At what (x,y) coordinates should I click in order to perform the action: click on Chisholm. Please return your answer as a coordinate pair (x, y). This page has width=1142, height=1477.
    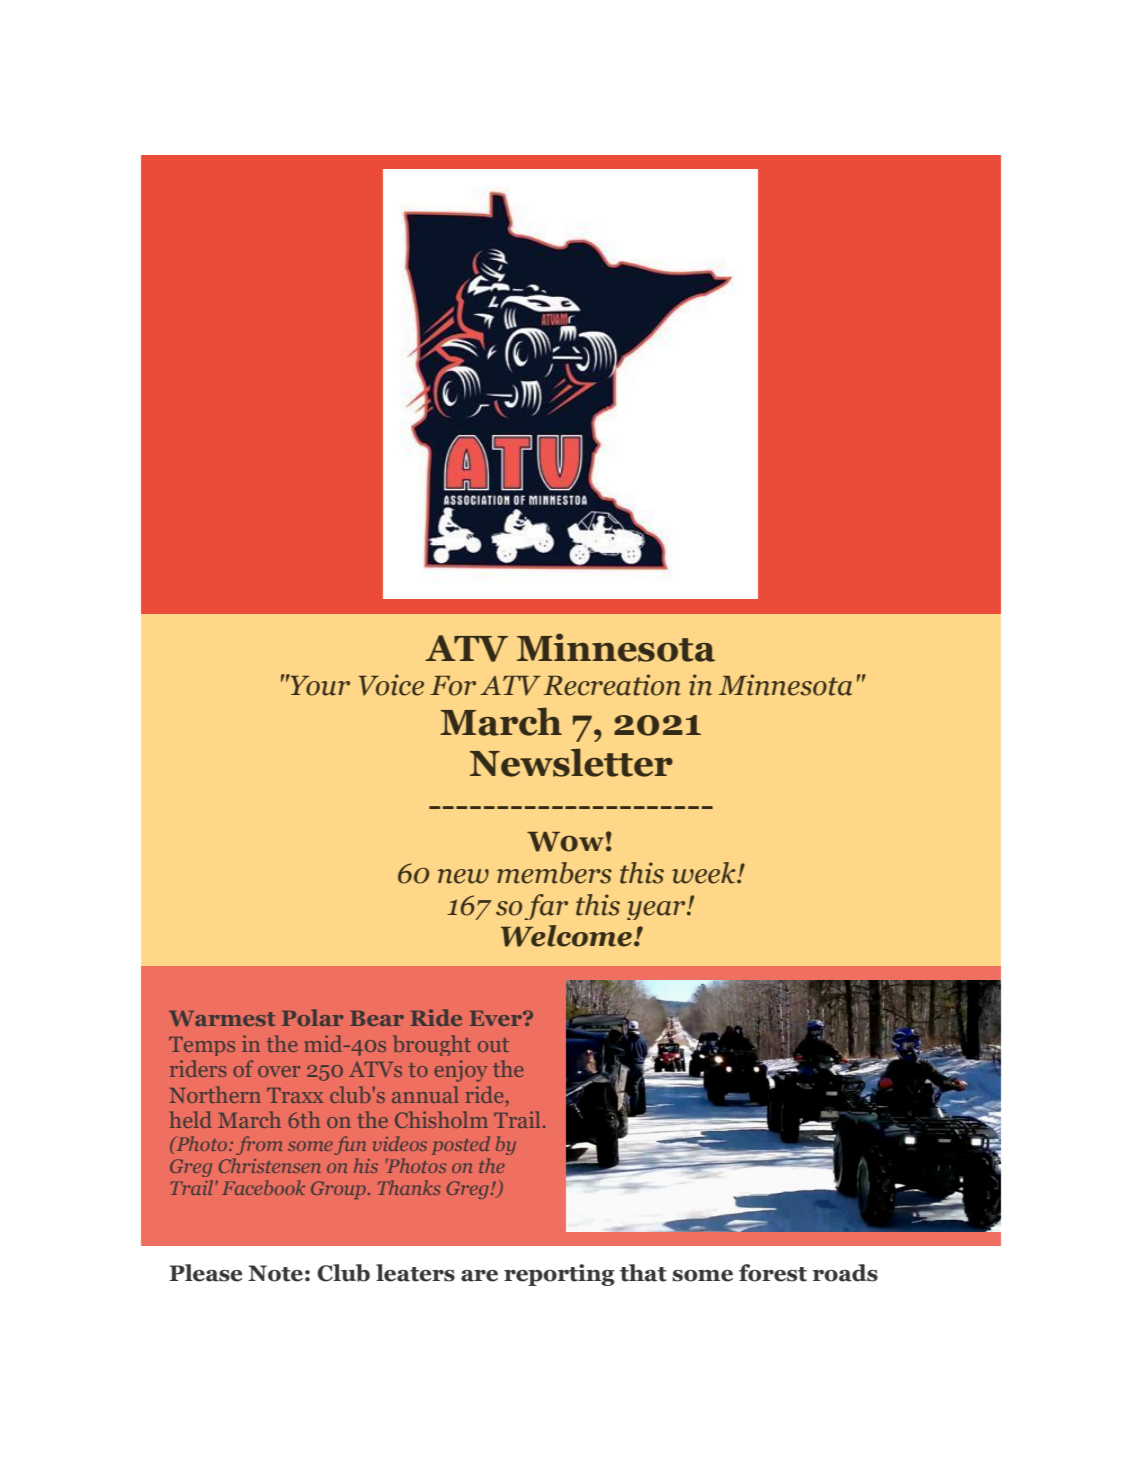
    Looking at the image, I should click on (441, 1119).
